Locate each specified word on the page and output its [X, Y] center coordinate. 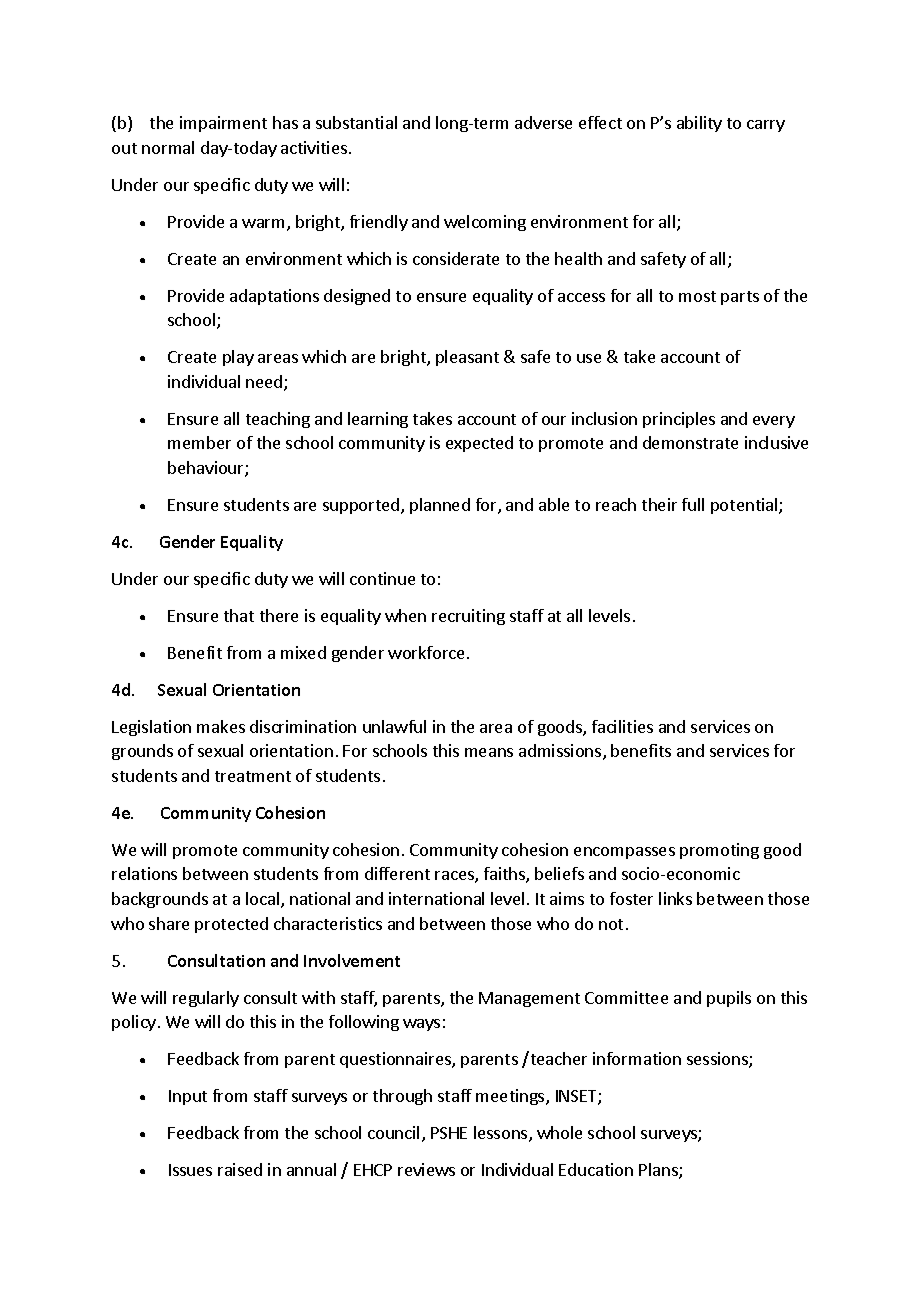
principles [679, 420]
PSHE [449, 1133]
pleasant [467, 358]
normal [168, 147]
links [675, 898]
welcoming [485, 223]
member [199, 442]
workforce [426, 652]
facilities [622, 726]
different [397, 873]
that [239, 615]
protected [231, 925]
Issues [190, 1170]
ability [699, 124]
